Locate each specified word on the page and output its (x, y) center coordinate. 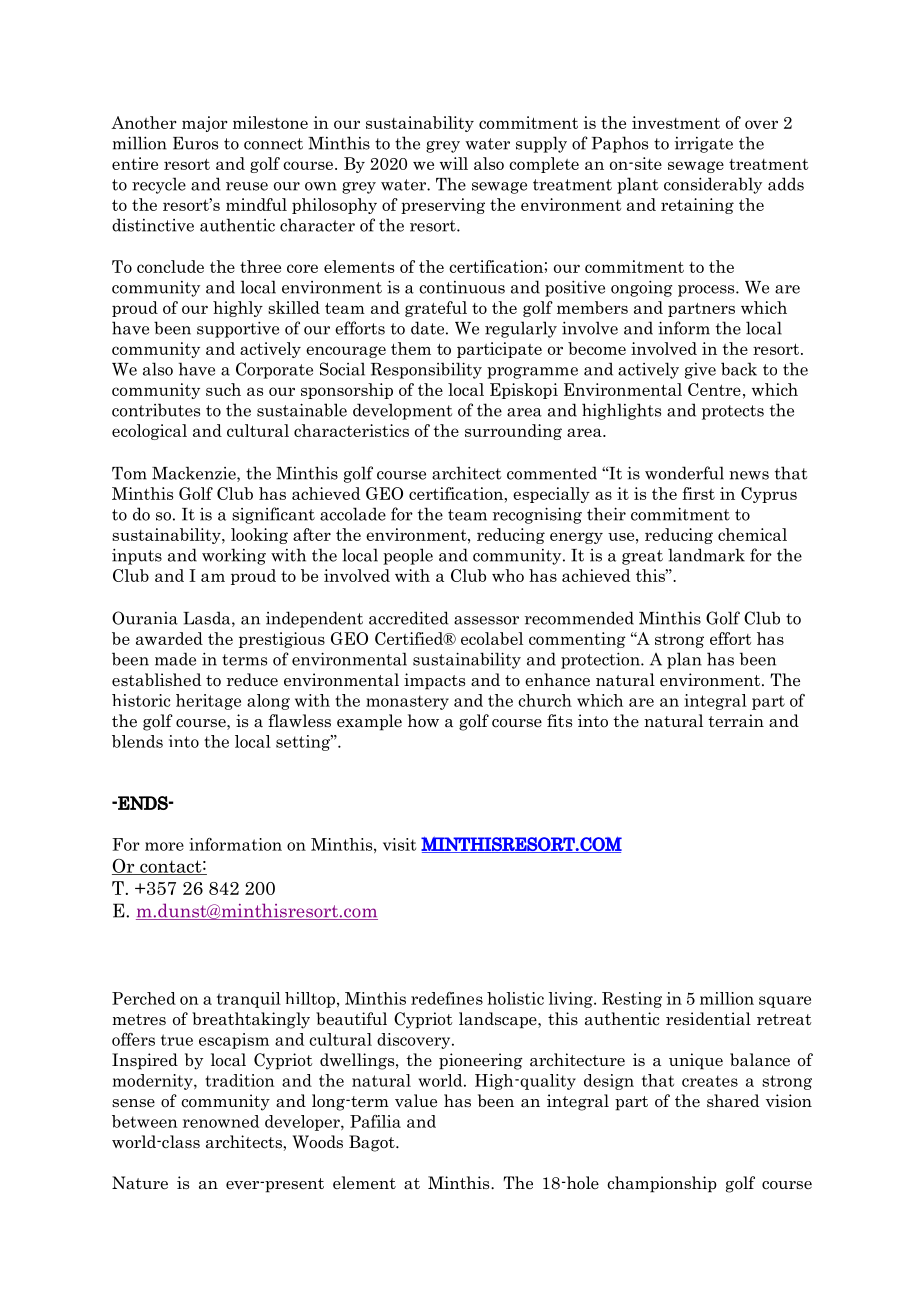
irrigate (703, 145)
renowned (221, 1121)
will (454, 163)
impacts (434, 681)
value (416, 1101)
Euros (195, 143)
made (175, 659)
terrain (736, 721)
